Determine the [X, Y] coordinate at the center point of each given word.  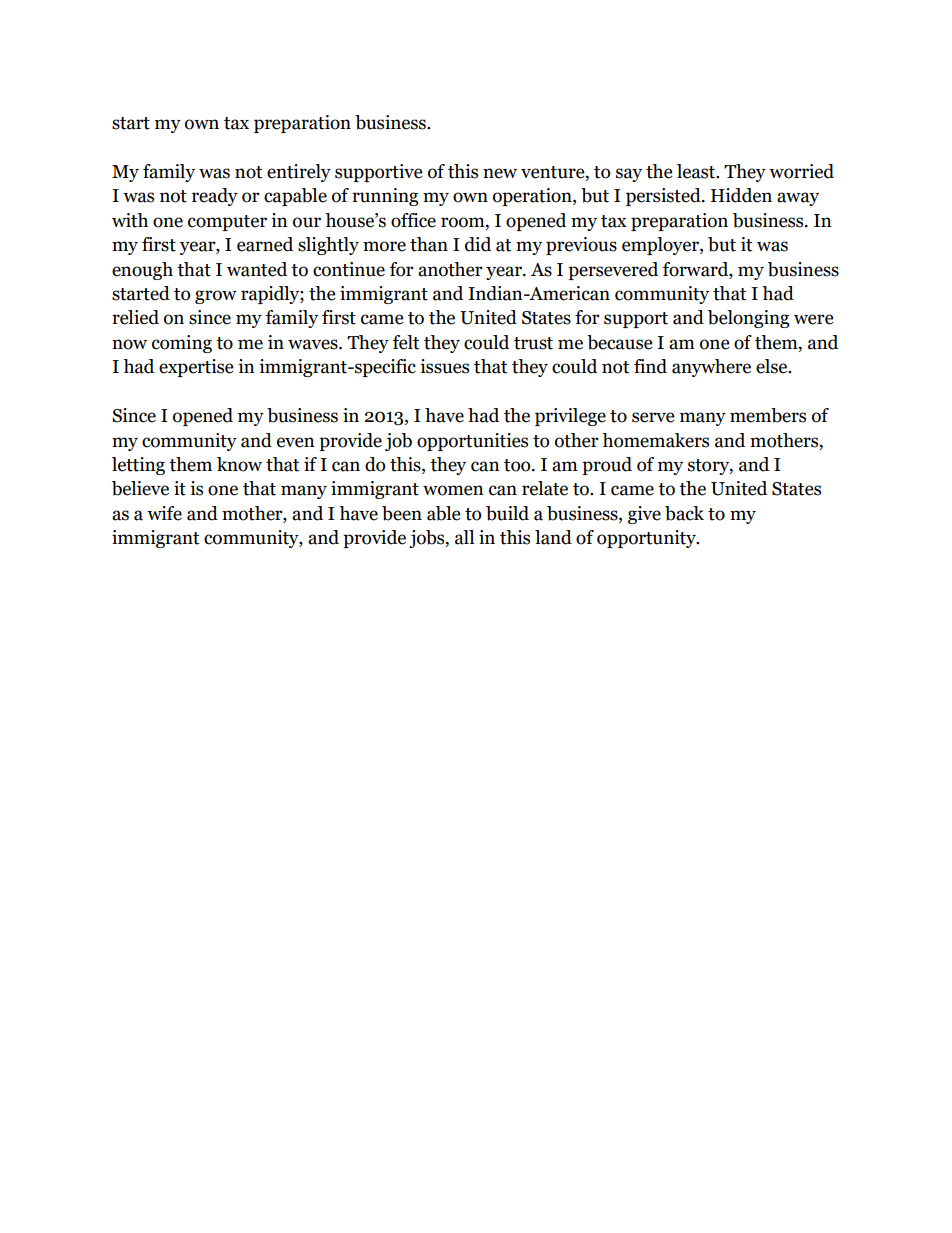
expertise [196, 368]
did [478, 244]
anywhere [711, 368]
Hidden [741, 195]
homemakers [655, 440]
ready [215, 197]
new [500, 173]
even [296, 442]
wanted [257, 269]
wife [164, 513]
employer [661, 246]
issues [444, 366]
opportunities [472, 442]
